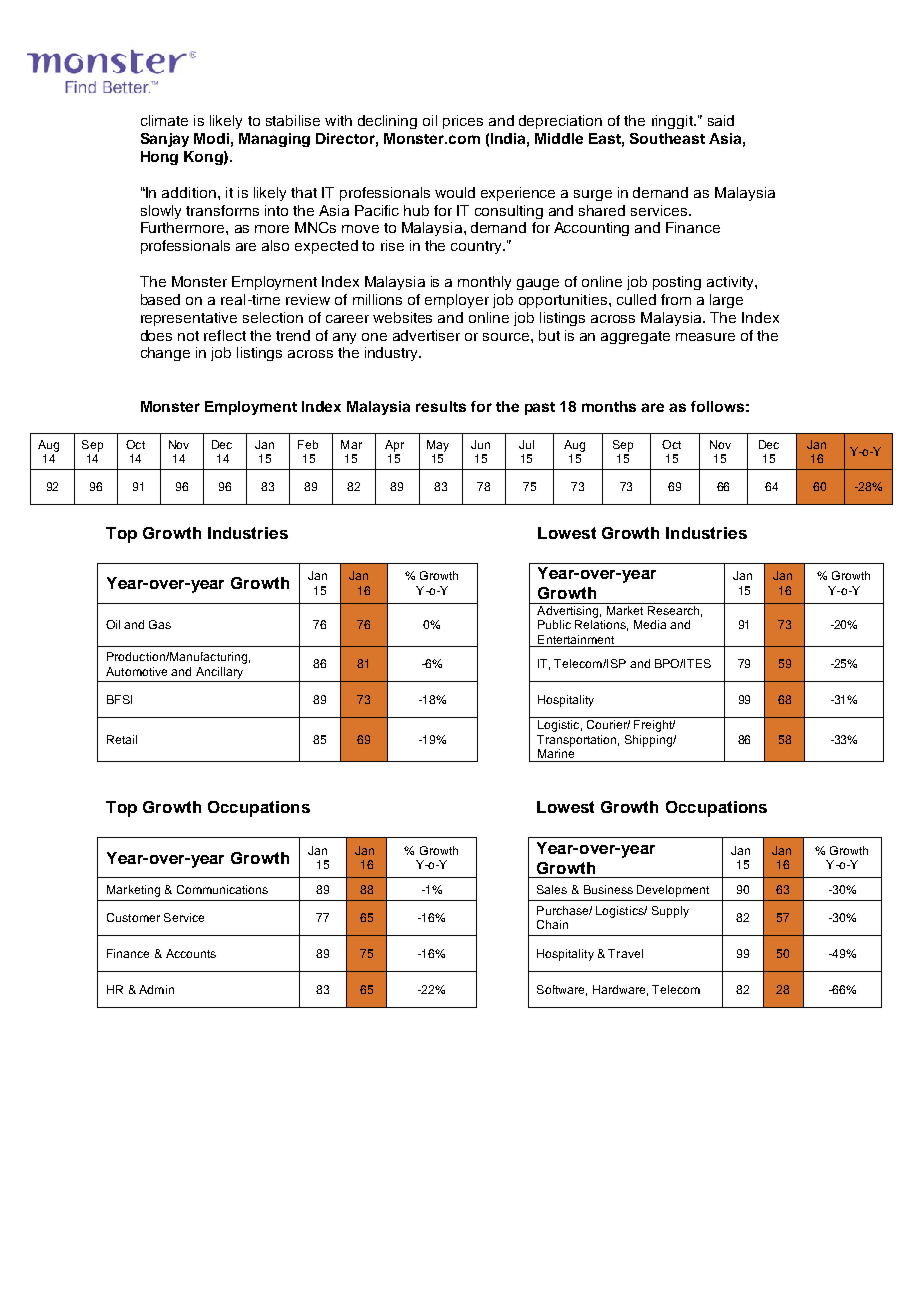 This screenshot has height=1308, width=924. What do you see at coordinates (673, 122) in the screenshot?
I see `ringgit` at bounding box center [673, 122].
